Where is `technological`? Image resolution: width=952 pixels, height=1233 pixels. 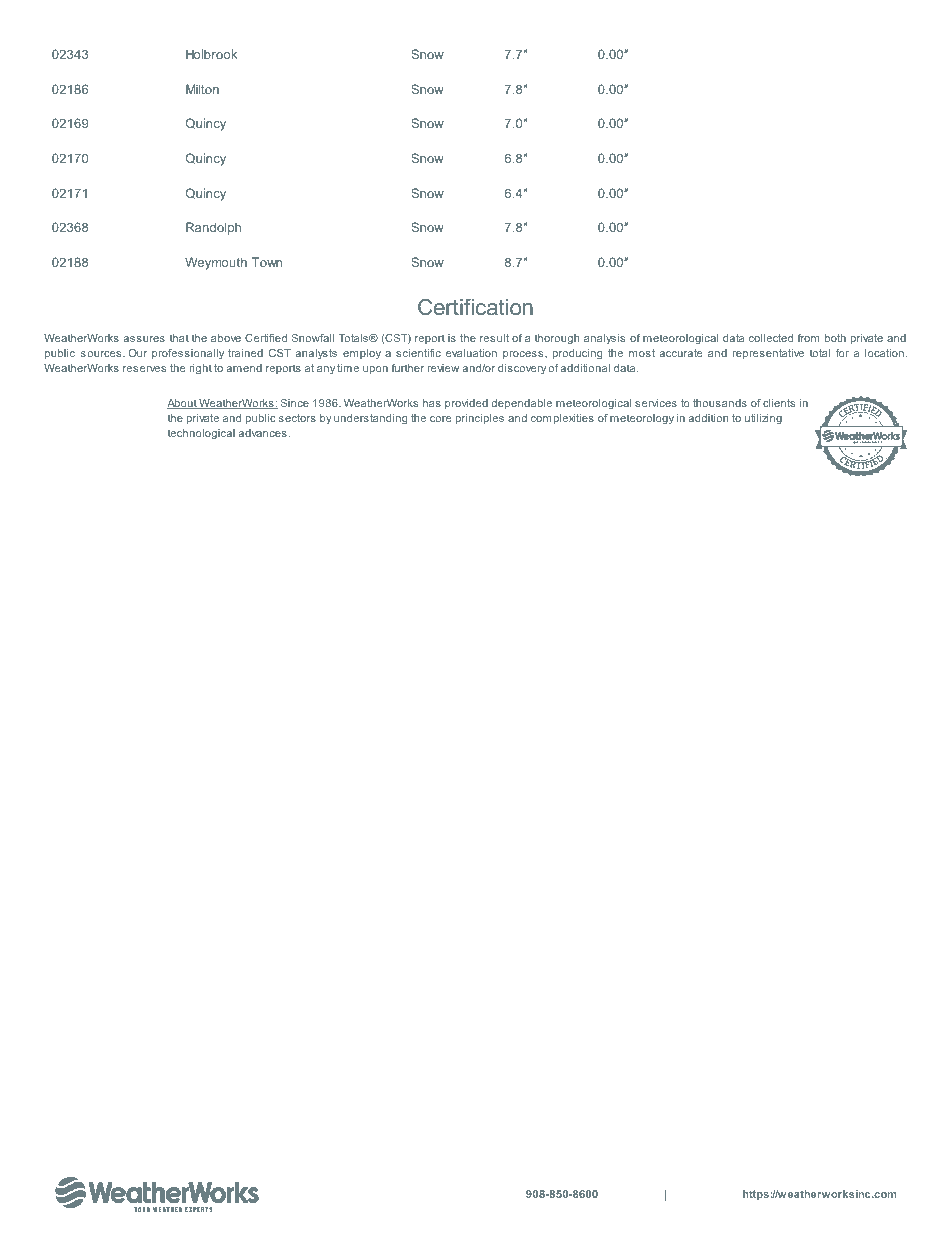
technological is located at coordinates (201, 434).
